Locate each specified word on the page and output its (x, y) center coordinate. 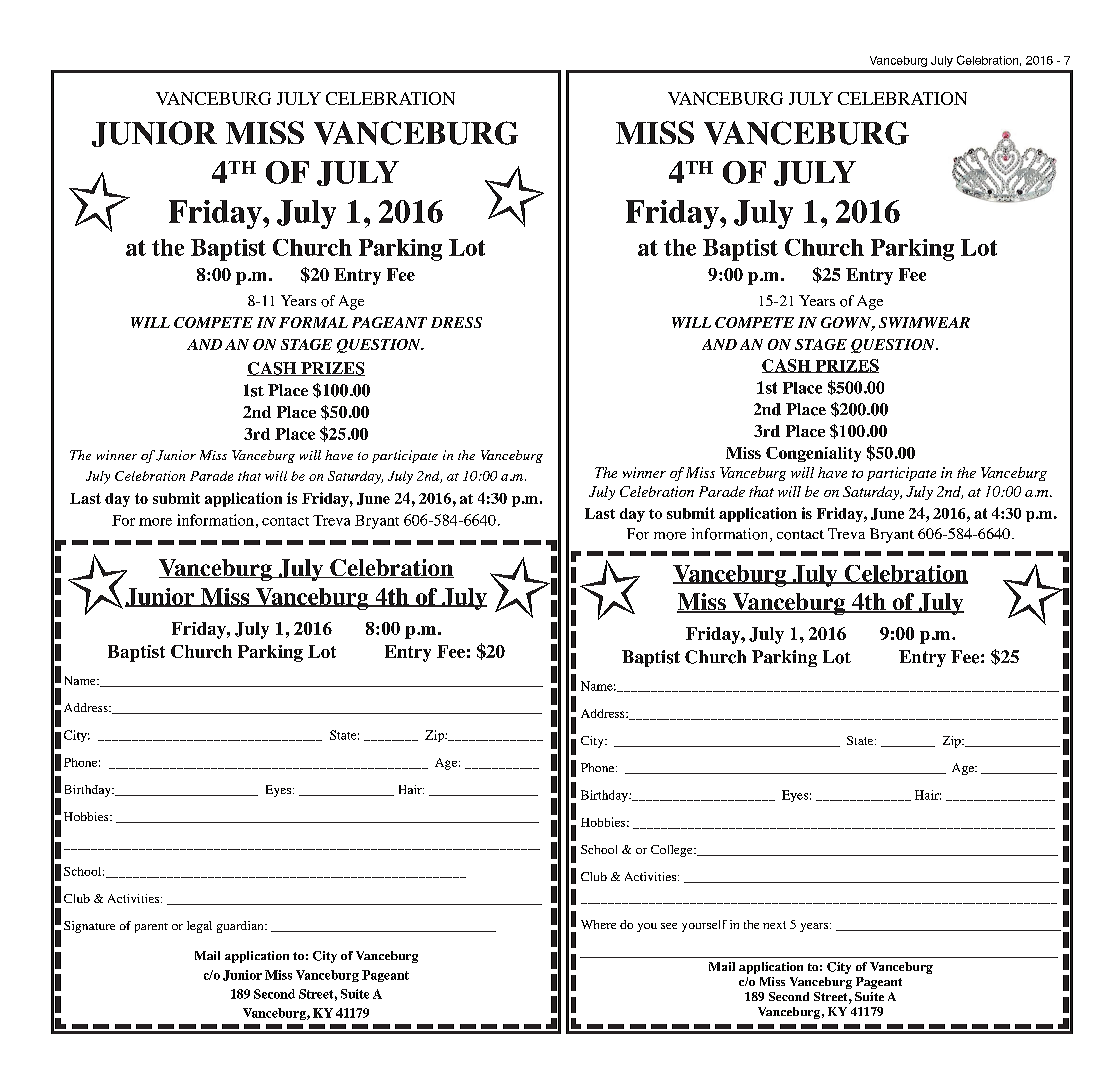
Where (598, 924)
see (669, 926)
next (774, 925)
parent (151, 928)
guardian (241, 927)
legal (199, 927)
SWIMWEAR (924, 322)
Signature (89, 927)
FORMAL (313, 322)
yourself (704, 926)
